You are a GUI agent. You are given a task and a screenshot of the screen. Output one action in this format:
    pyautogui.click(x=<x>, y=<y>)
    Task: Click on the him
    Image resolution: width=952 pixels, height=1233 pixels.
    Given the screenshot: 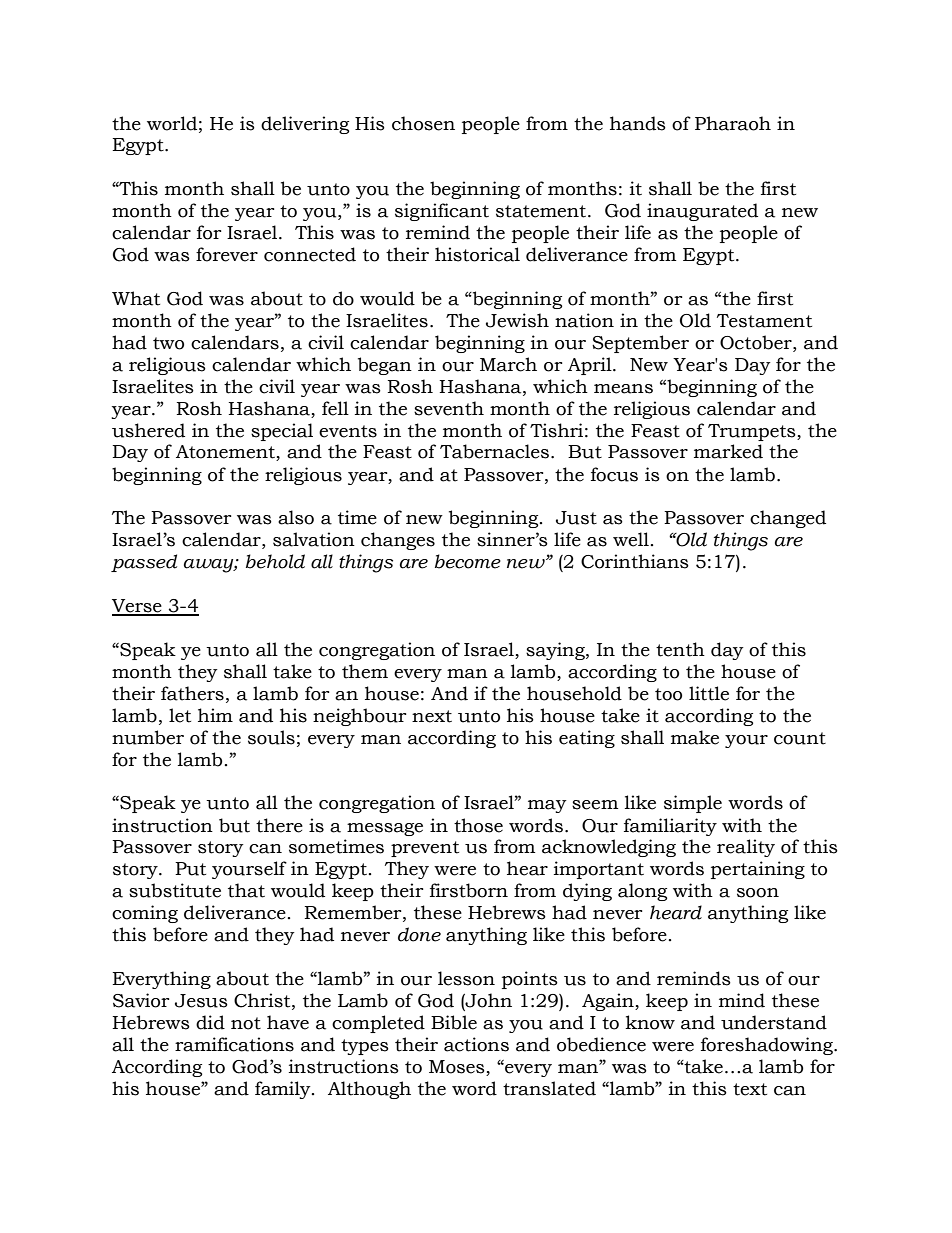 What is the action you would take?
    pyautogui.click(x=215, y=715)
